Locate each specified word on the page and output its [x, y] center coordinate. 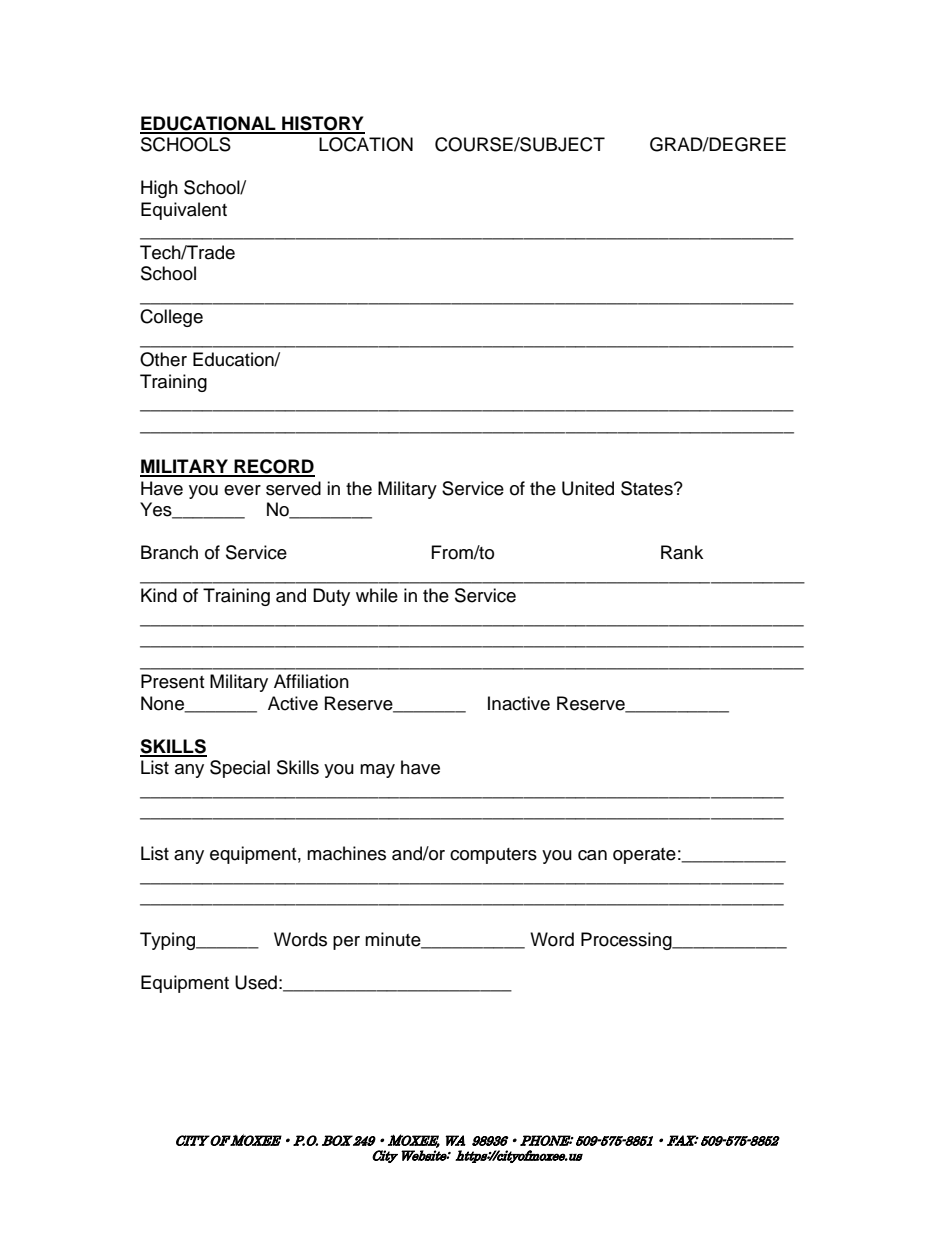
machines [346, 853]
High [159, 189]
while [377, 595]
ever [242, 490]
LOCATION [366, 144]
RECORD [273, 467]
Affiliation [311, 681]
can [592, 855]
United [588, 488]
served [293, 488]
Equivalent [184, 211]
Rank [682, 552]
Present [172, 681]
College [171, 318]
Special [240, 769]
